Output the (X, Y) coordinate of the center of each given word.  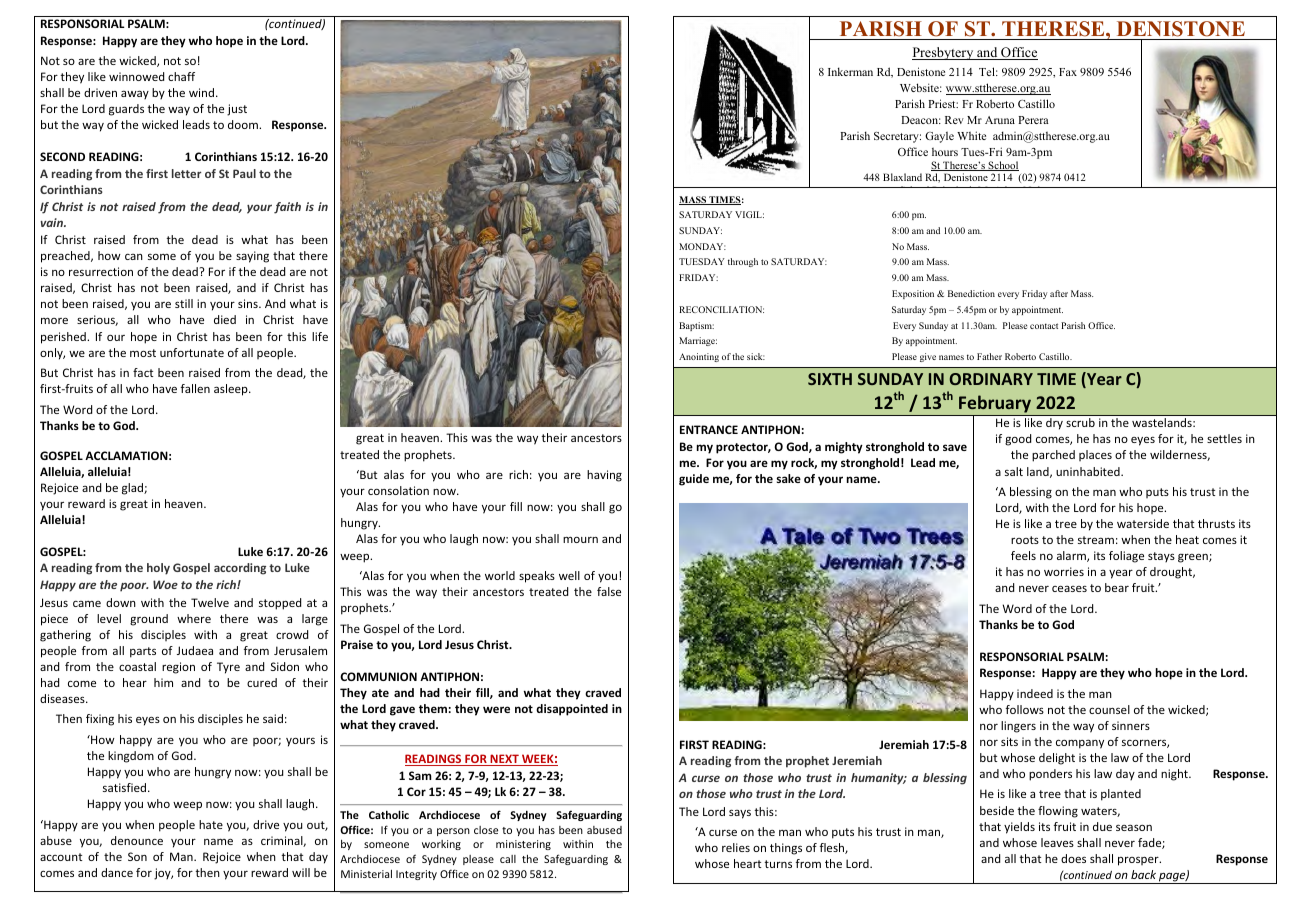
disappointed (572, 710)
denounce (137, 840)
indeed (1035, 693)
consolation (398, 490)
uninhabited (1089, 471)
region (178, 668)
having (604, 476)
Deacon (921, 120)
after (1059, 293)
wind (201, 92)
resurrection (101, 271)
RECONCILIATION (721, 309)
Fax (1068, 72)
